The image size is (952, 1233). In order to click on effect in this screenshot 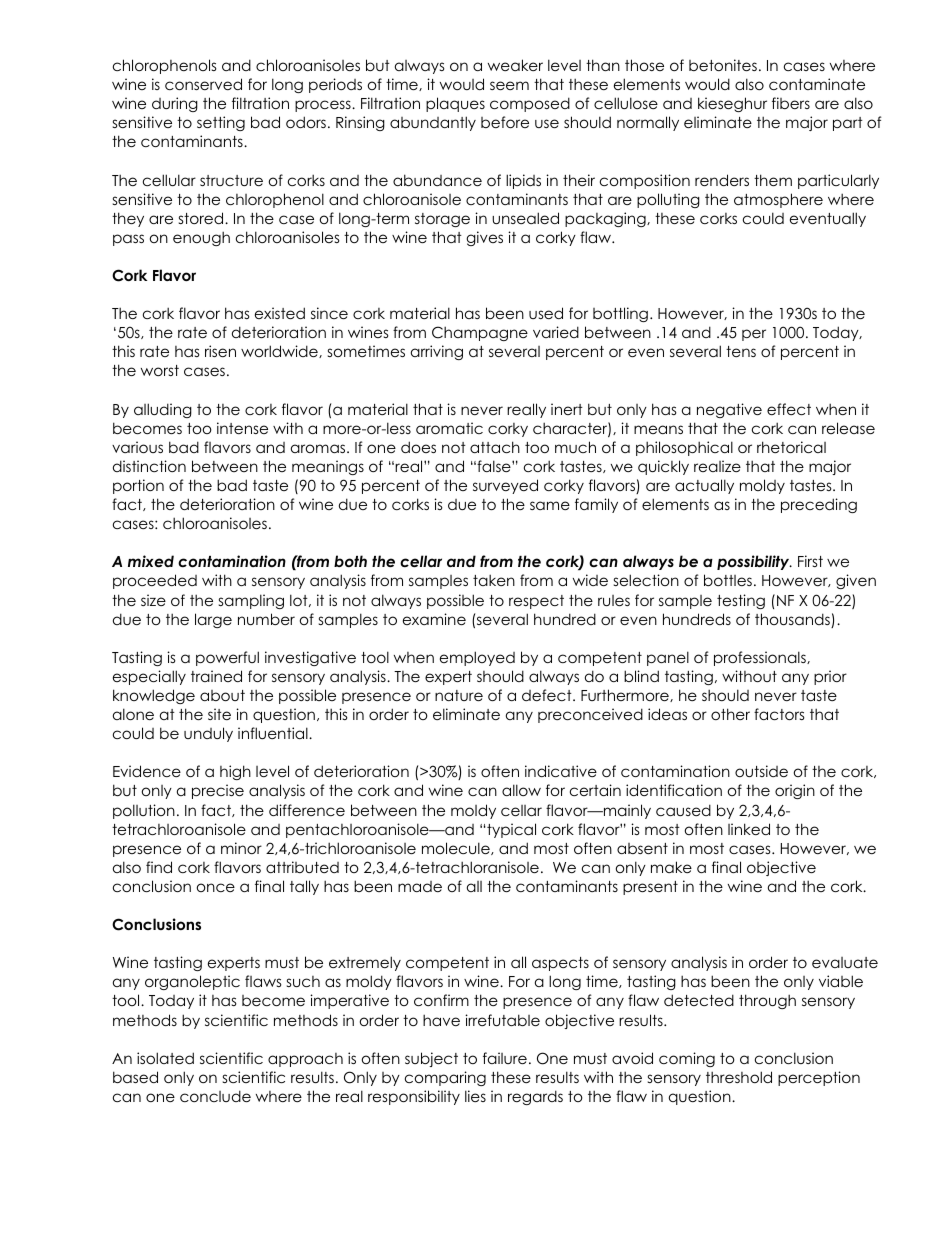, I will do `click(789, 409)`.
